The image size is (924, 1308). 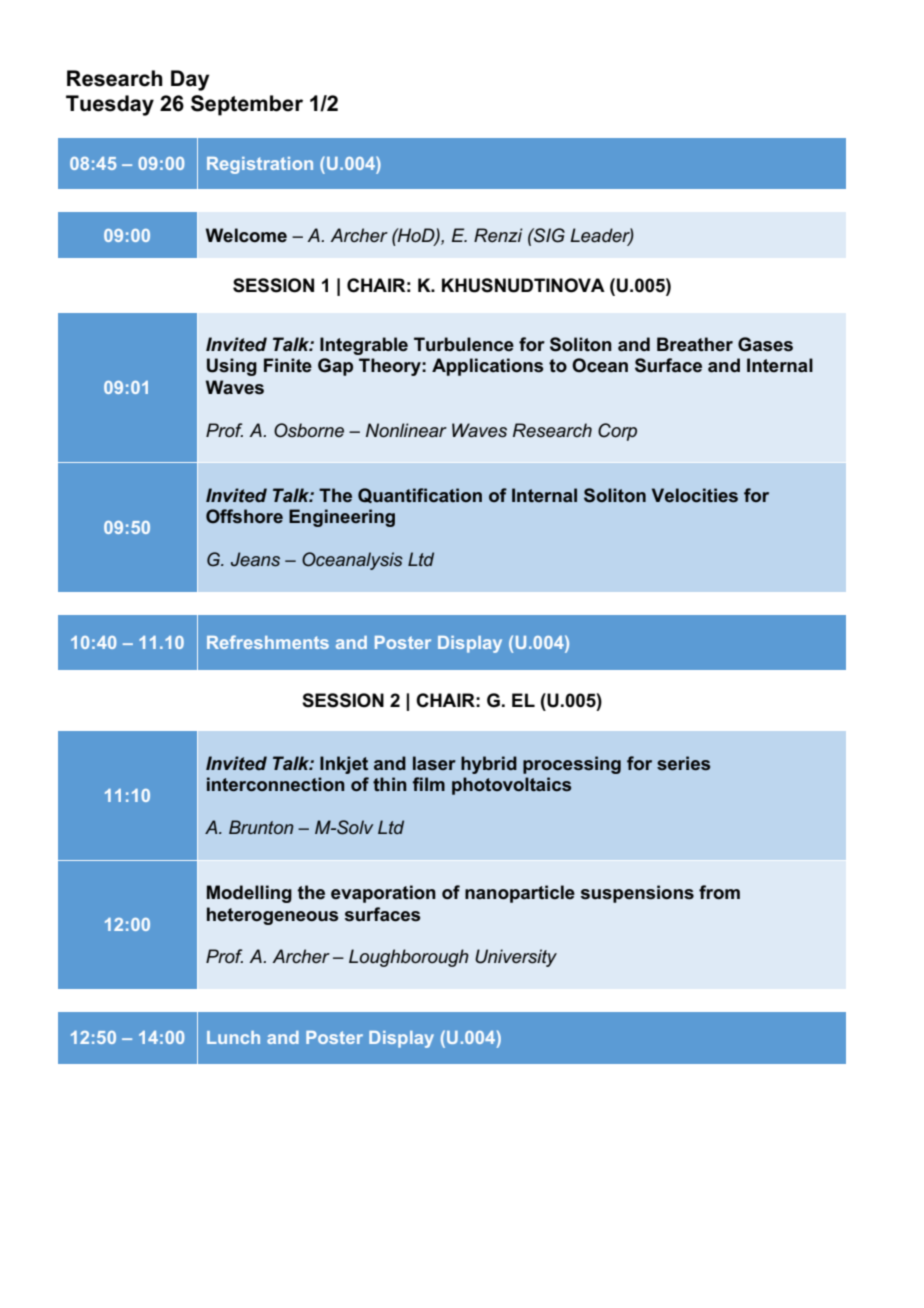 What do you see at coordinates (434, 763) in the screenshot?
I see `laser` at bounding box center [434, 763].
